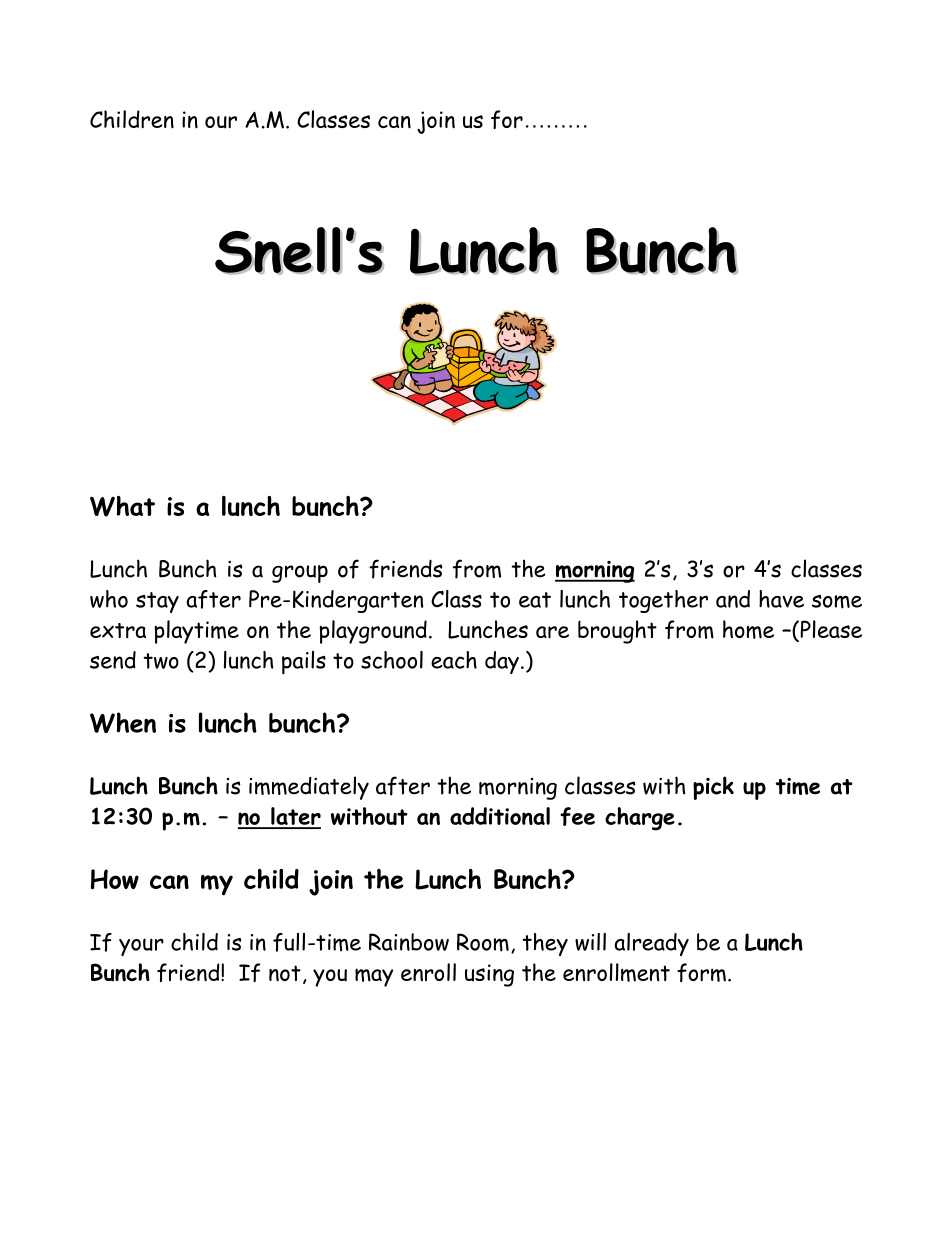  Describe the element at coordinates (733, 599) in the document. I see `and` at that location.
